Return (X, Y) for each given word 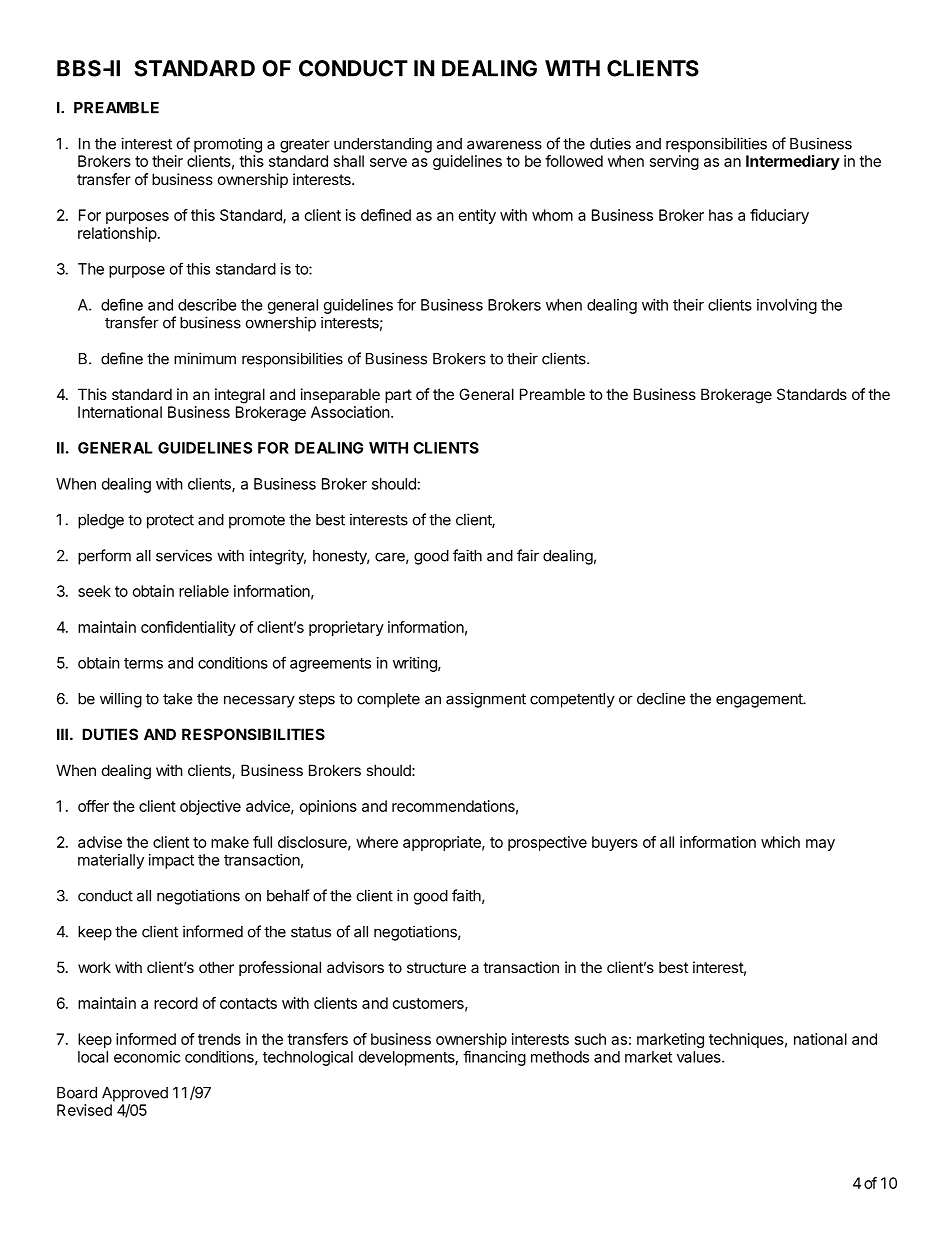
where (377, 842)
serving (674, 162)
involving (787, 306)
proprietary (346, 628)
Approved (135, 1094)
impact (171, 861)
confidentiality (188, 628)
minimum (205, 358)
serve (388, 162)
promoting (228, 145)
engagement (760, 701)
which (780, 842)
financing (494, 1058)
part (398, 396)
